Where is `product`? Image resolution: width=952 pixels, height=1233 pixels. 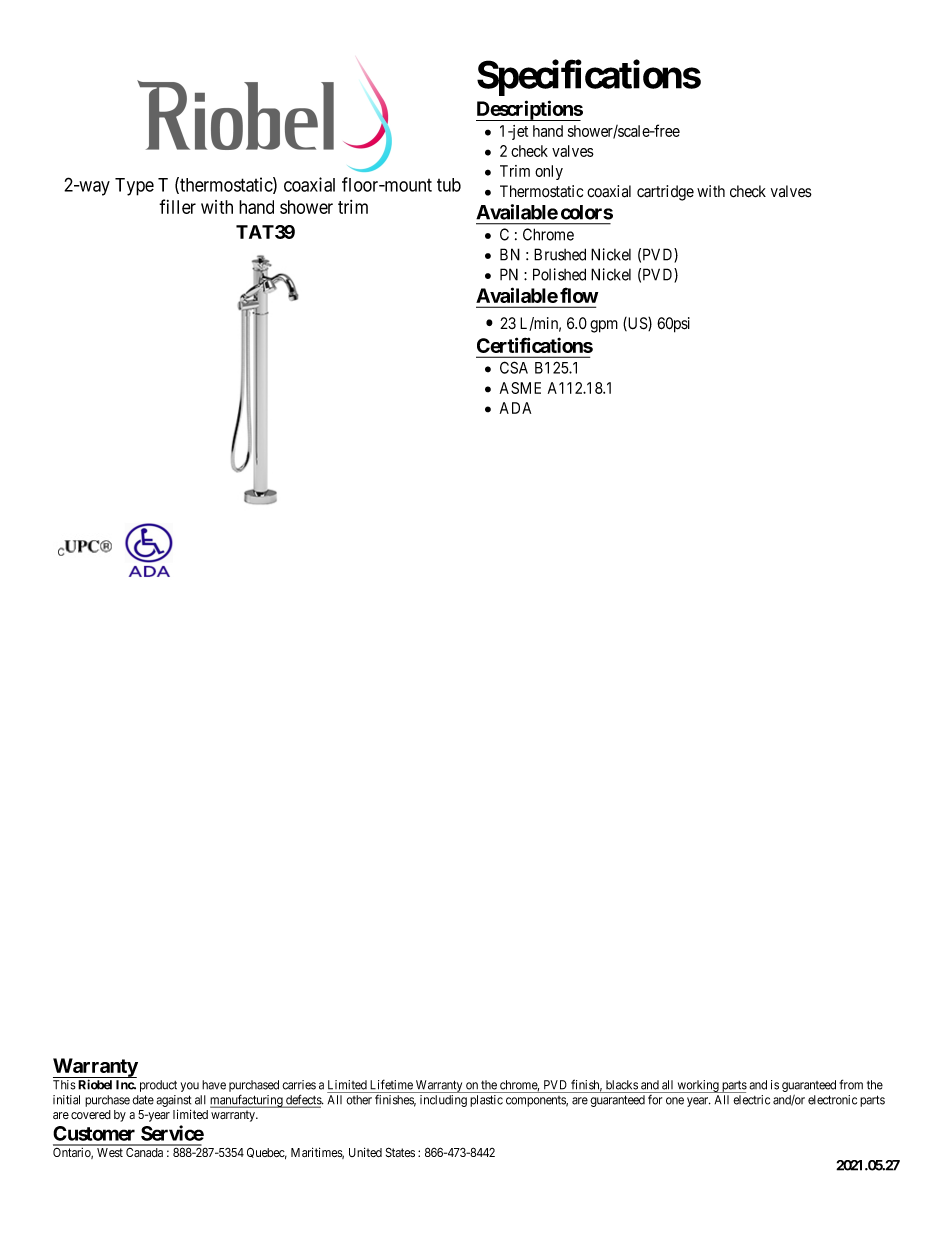 product is located at coordinates (158, 1086).
